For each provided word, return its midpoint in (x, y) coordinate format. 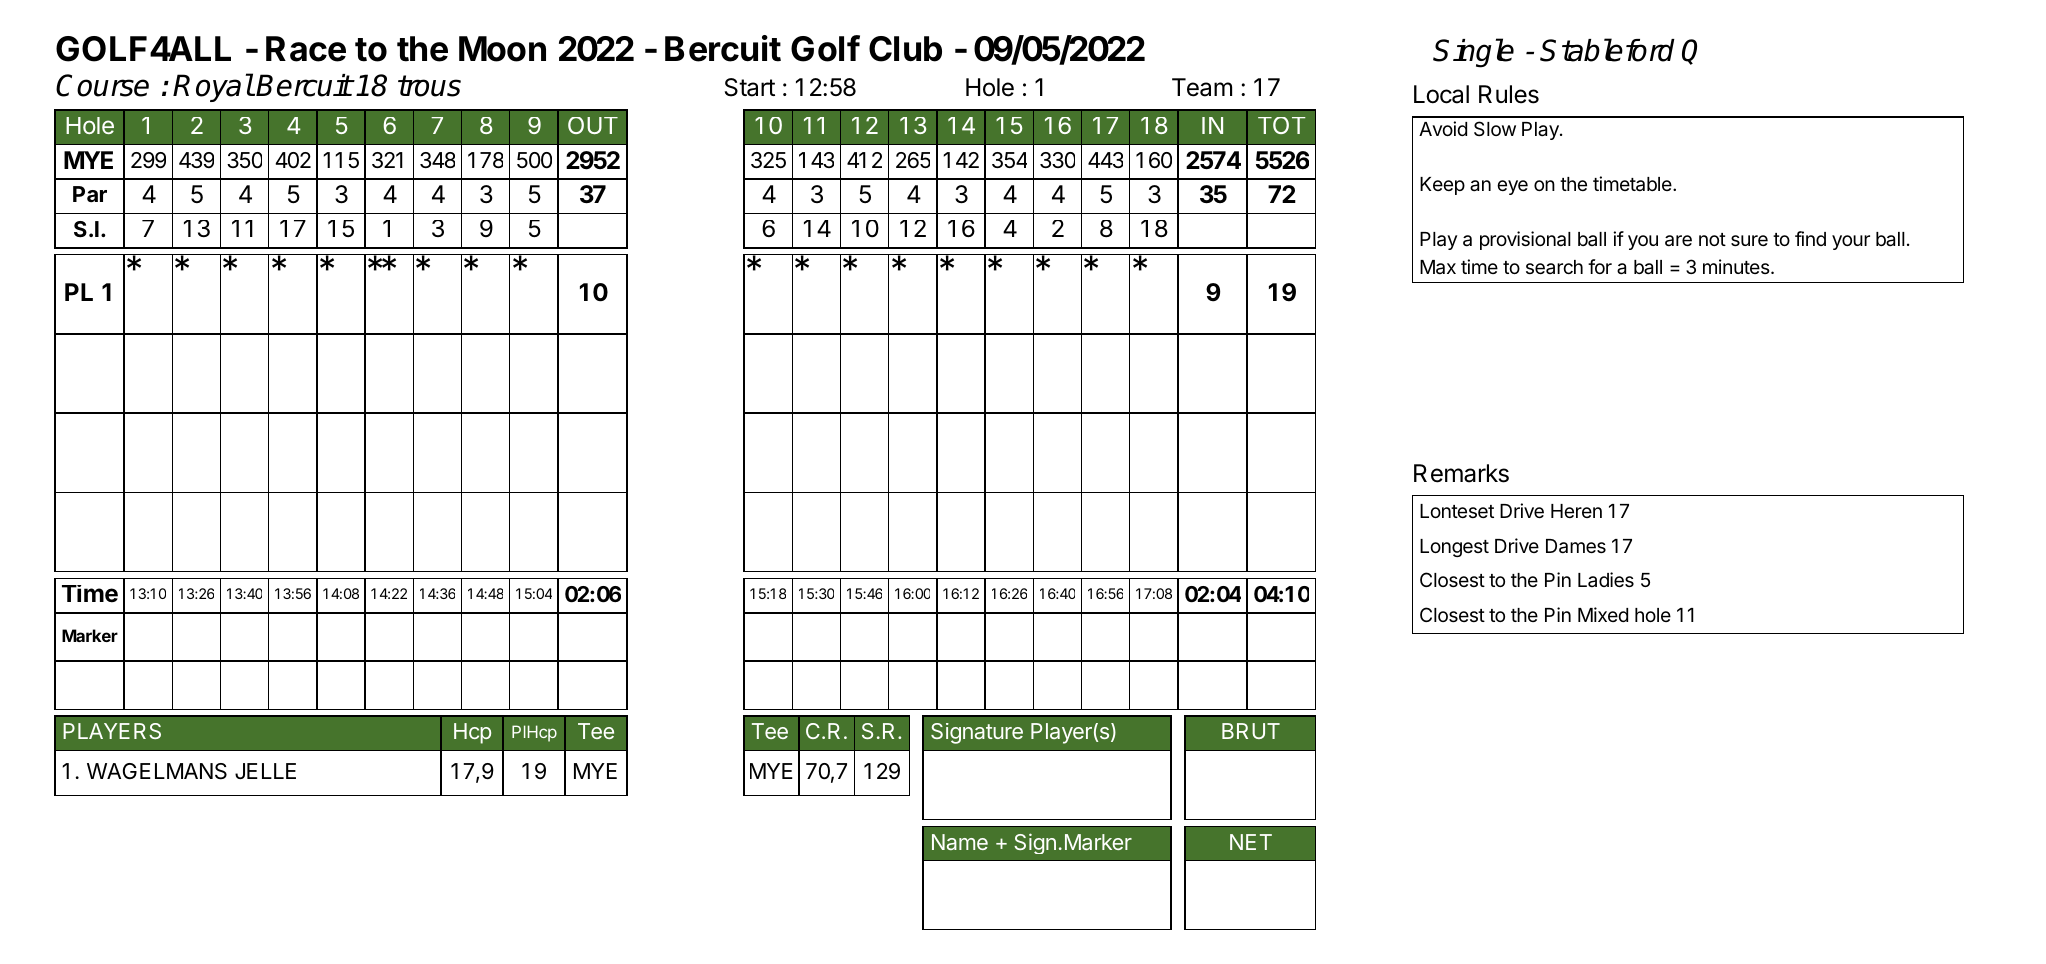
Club (905, 49)
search (1554, 267)
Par (90, 194)
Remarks (1461, 473)
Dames (1576, 546)
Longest (1454, 548)
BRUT (1251, 731)
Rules (1509, 94)
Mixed (1603, 614)
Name (960, 842)
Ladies (1606, 579)
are (1678, 241)
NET (1251, 842)
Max (1438, 267)
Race (306, 49)
